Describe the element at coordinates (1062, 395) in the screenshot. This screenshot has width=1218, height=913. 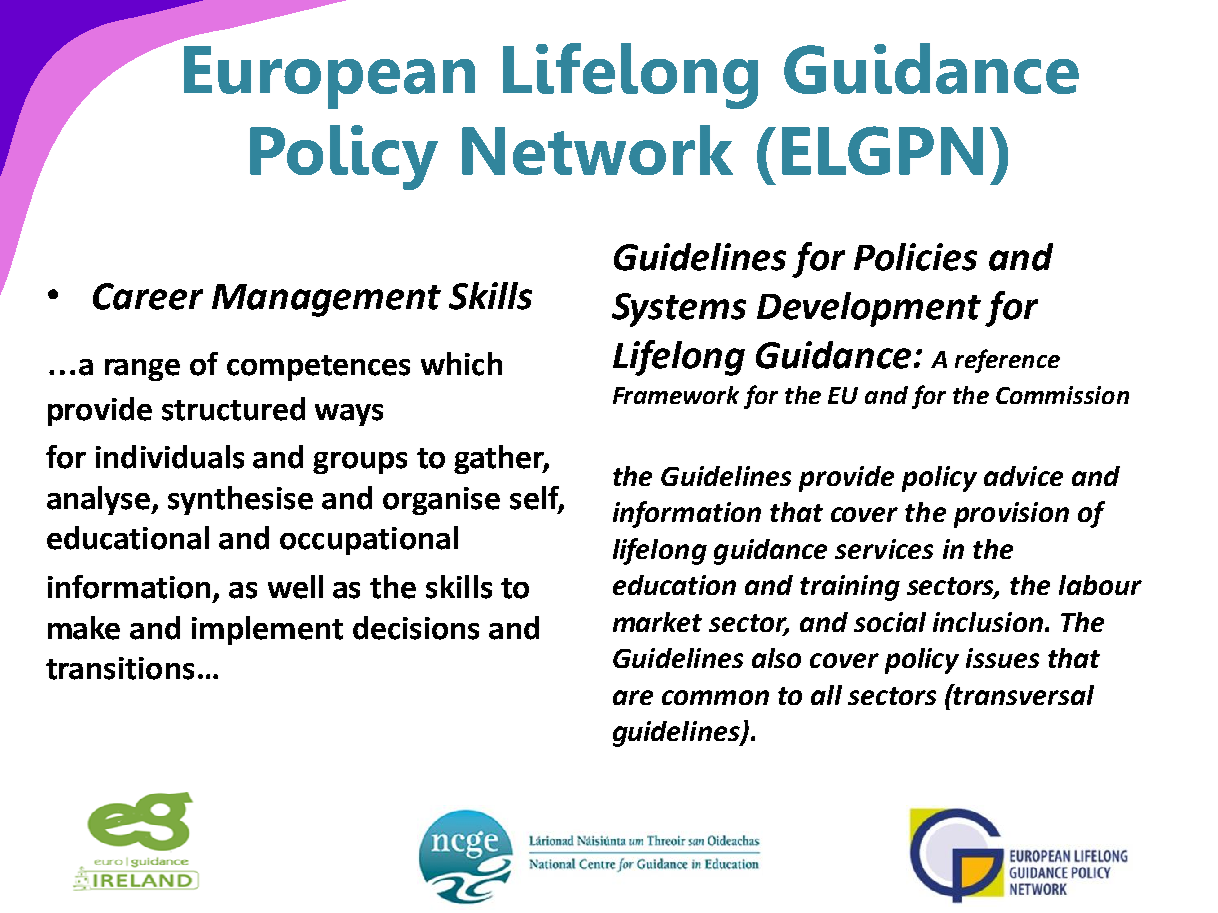
I see `Commission` at that location.
